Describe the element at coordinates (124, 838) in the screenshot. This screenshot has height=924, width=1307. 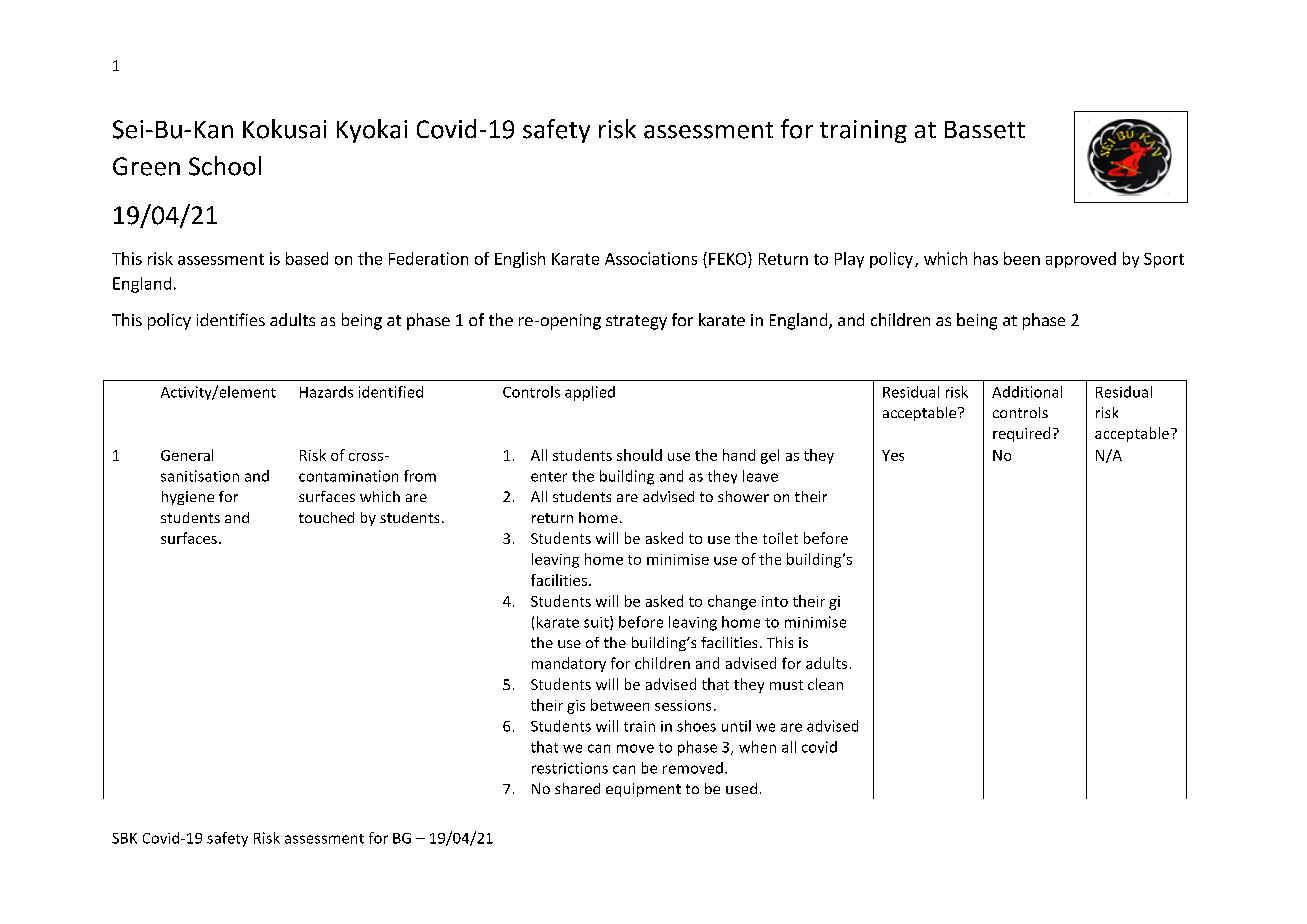
I see `SBK` at that location.
